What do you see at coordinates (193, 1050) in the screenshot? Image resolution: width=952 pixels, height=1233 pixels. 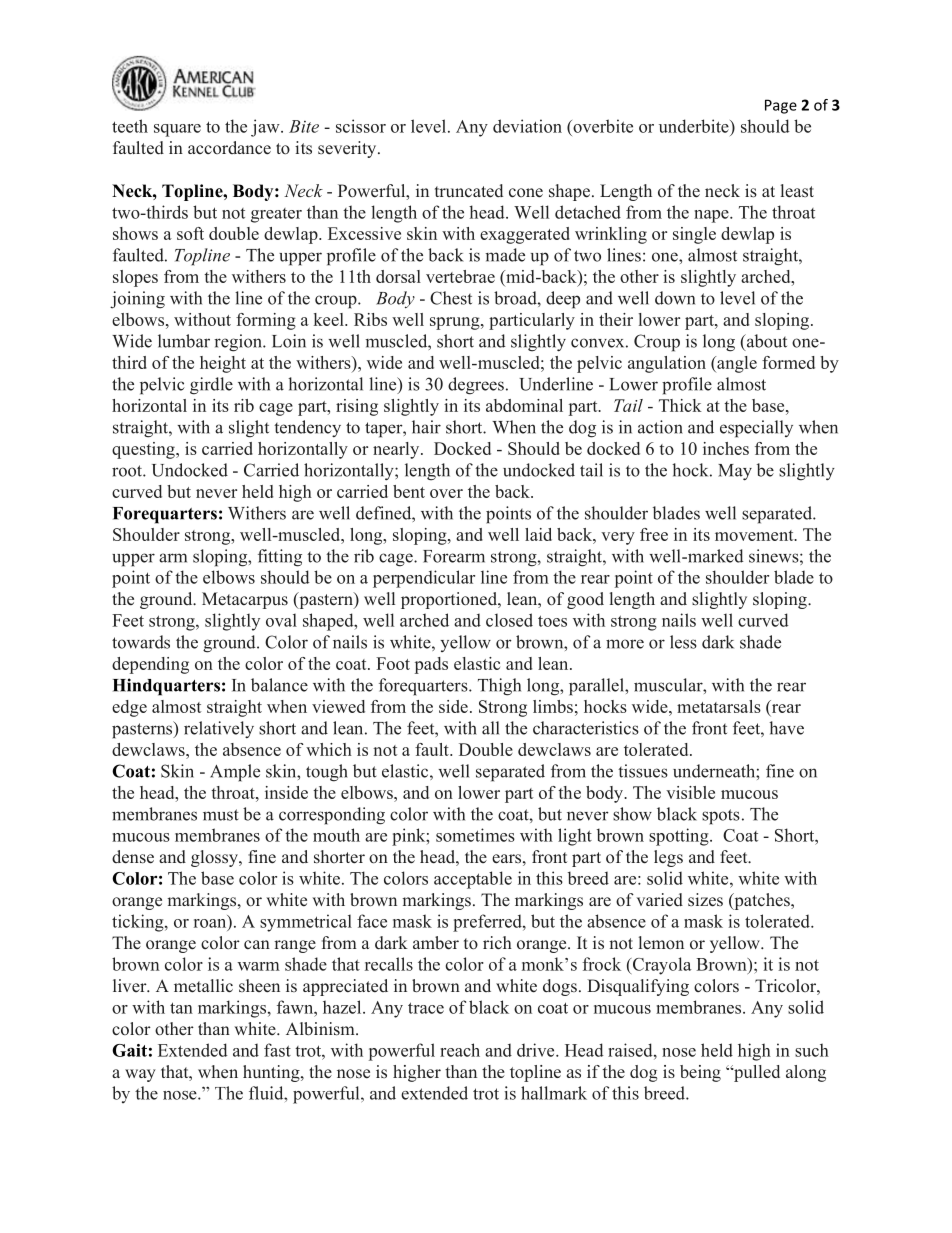 I see `Extended` at bounding box center [193, 1050].
